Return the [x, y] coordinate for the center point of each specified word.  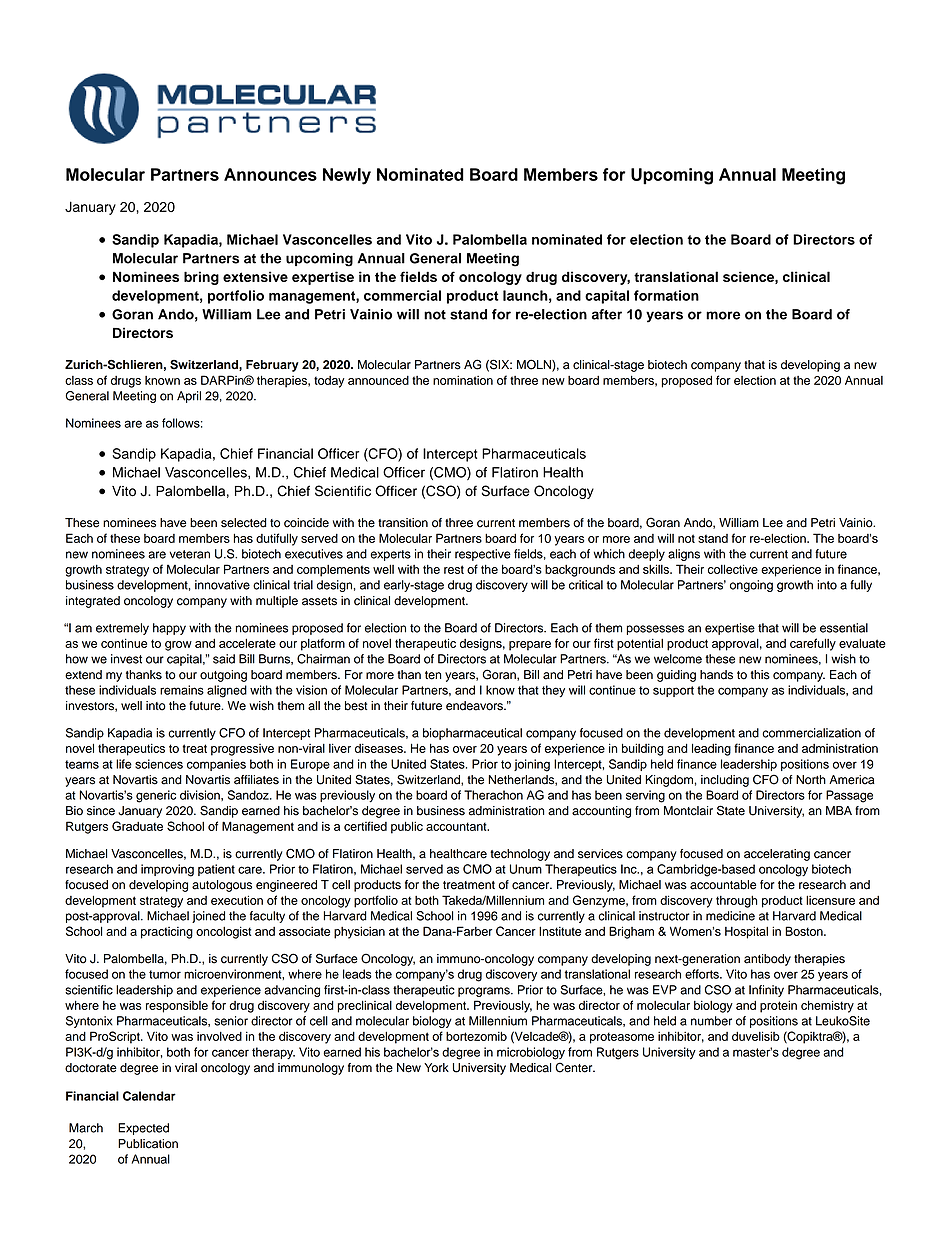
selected [244, 523]
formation [666, 295]
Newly [347, 176]
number [711, 1021]
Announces [270, 174]
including [725, 781]
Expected [143, 1129]
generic [156, 796]
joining [532, 765]
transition [403, 523]
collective [733, 569]
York [436, 1068]
